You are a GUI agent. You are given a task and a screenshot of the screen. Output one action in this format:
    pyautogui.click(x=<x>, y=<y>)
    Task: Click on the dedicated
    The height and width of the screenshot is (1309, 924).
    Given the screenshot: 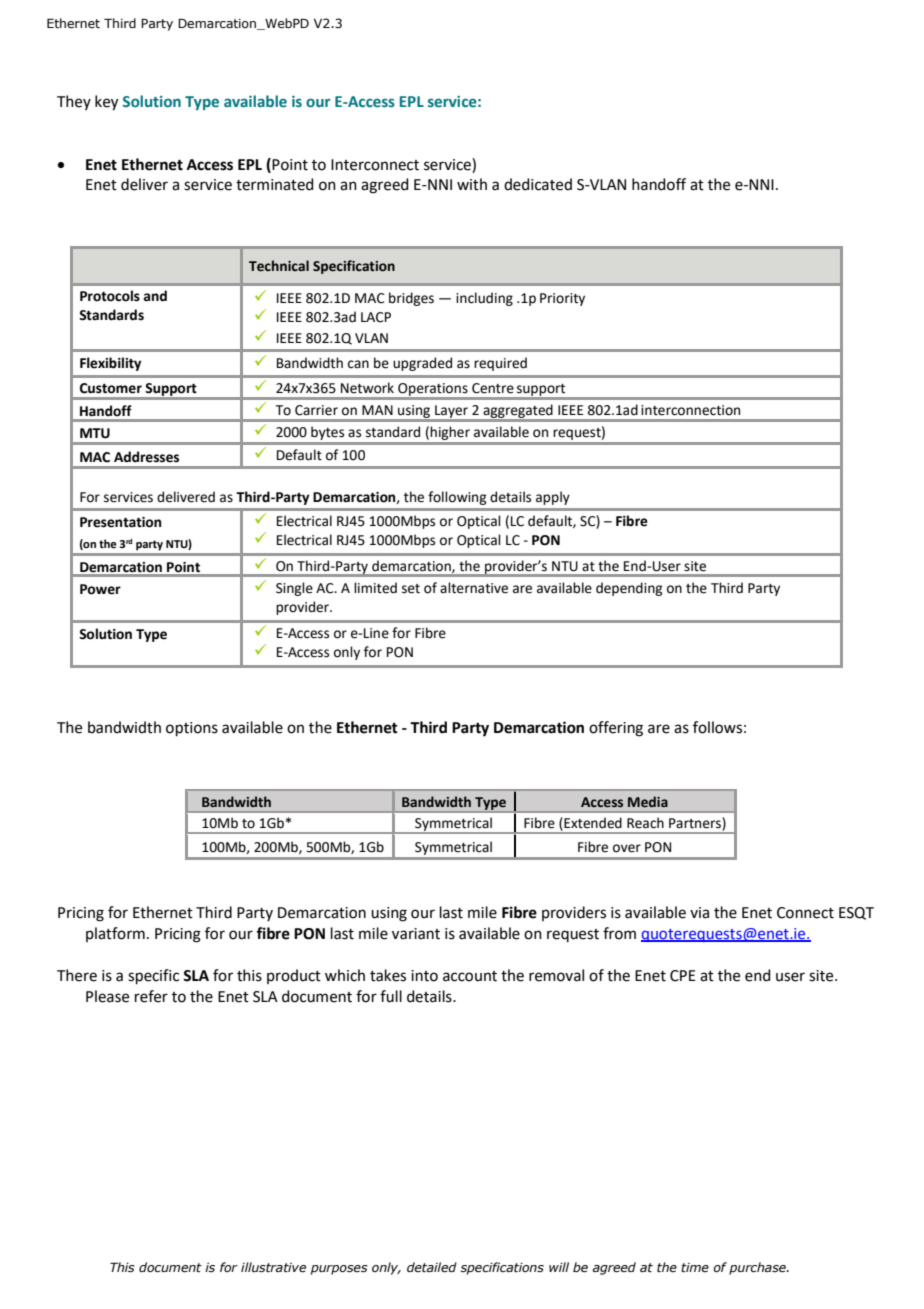 What is the action you would take?
    pyautogui.click(x=538, y=184)
